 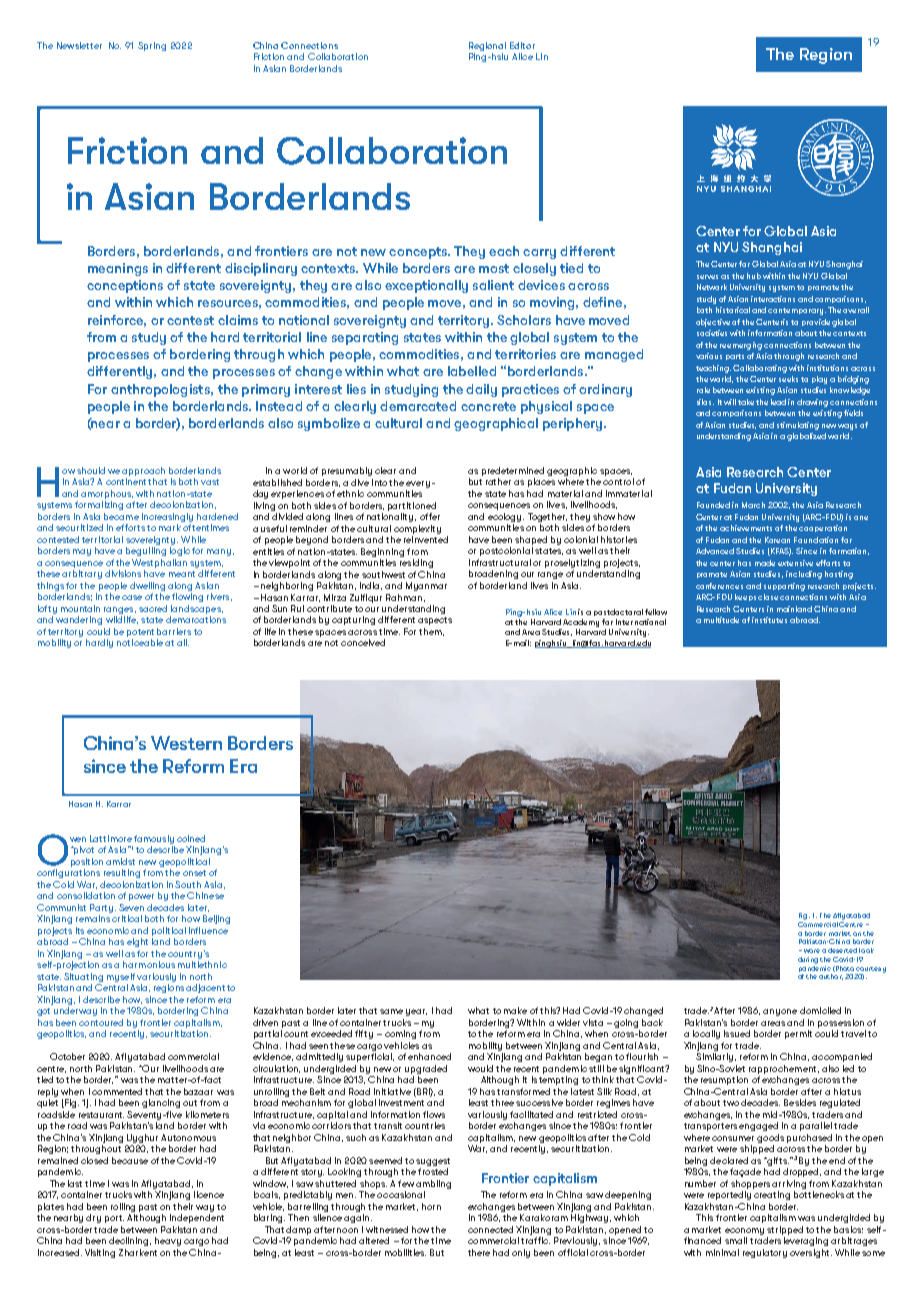 I want to click on stimulating, so click(x=798, y=426).
